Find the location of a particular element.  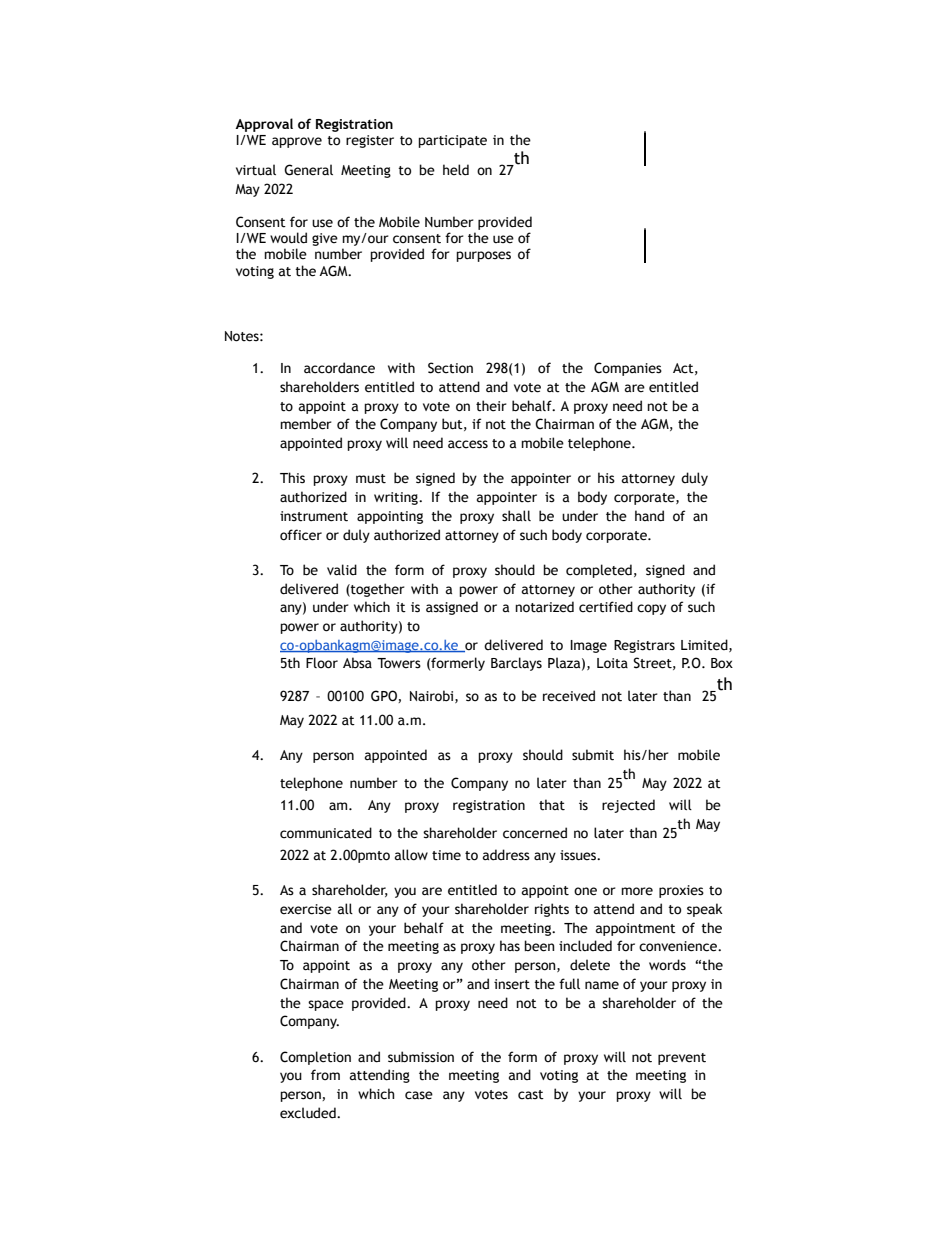

Companies is located at coordinates (628, 369).
